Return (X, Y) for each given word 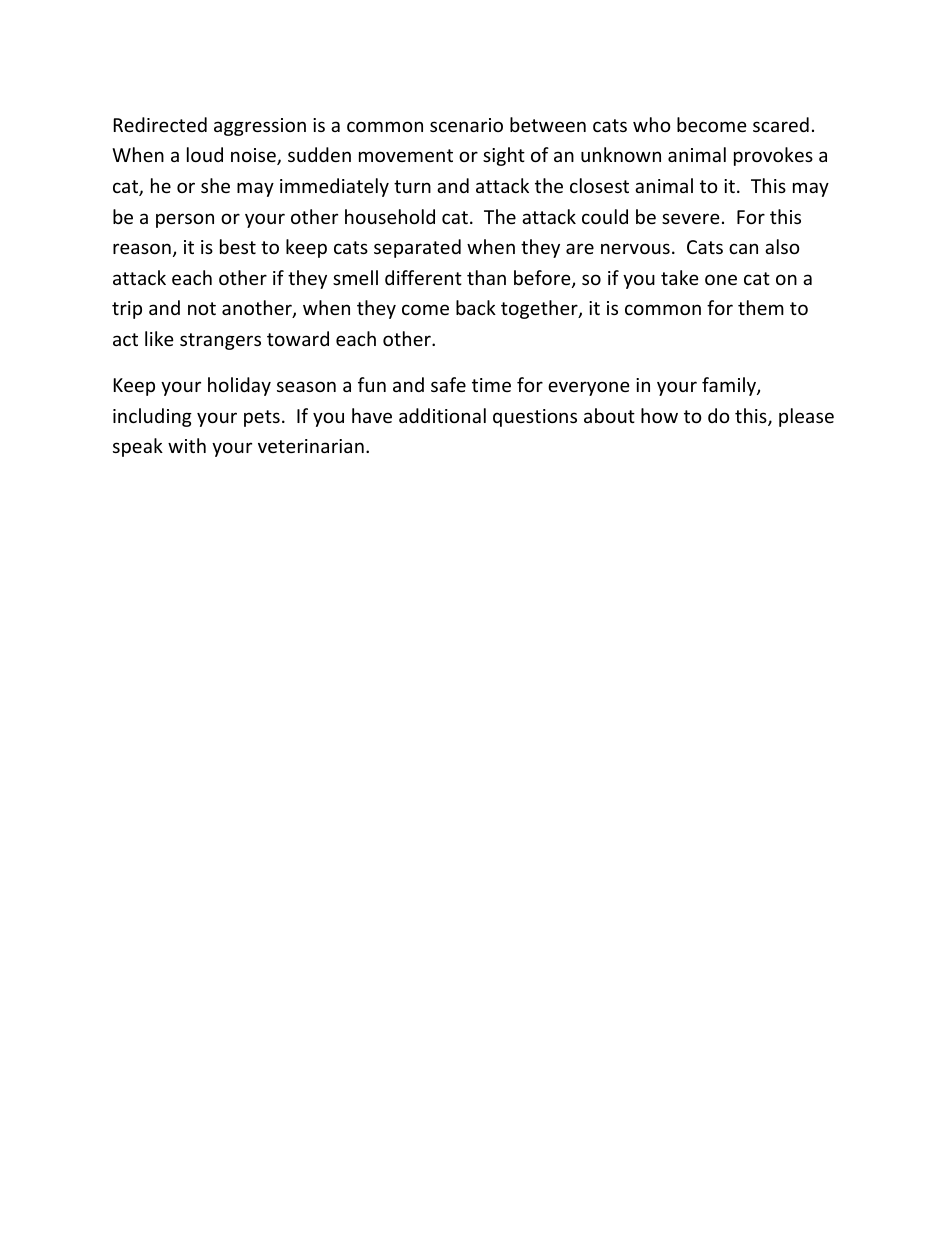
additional (442, 415)
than (486, 277)
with (187, 445)
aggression (260, 127)
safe (448, 384)
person (185, 220)
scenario (466, 125)
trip (127, 310)
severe (691, 218)
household (390, 216)
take (680, 277)
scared (781, 124)
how (659, 415)
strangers (220, 341)
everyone (589, 388)
